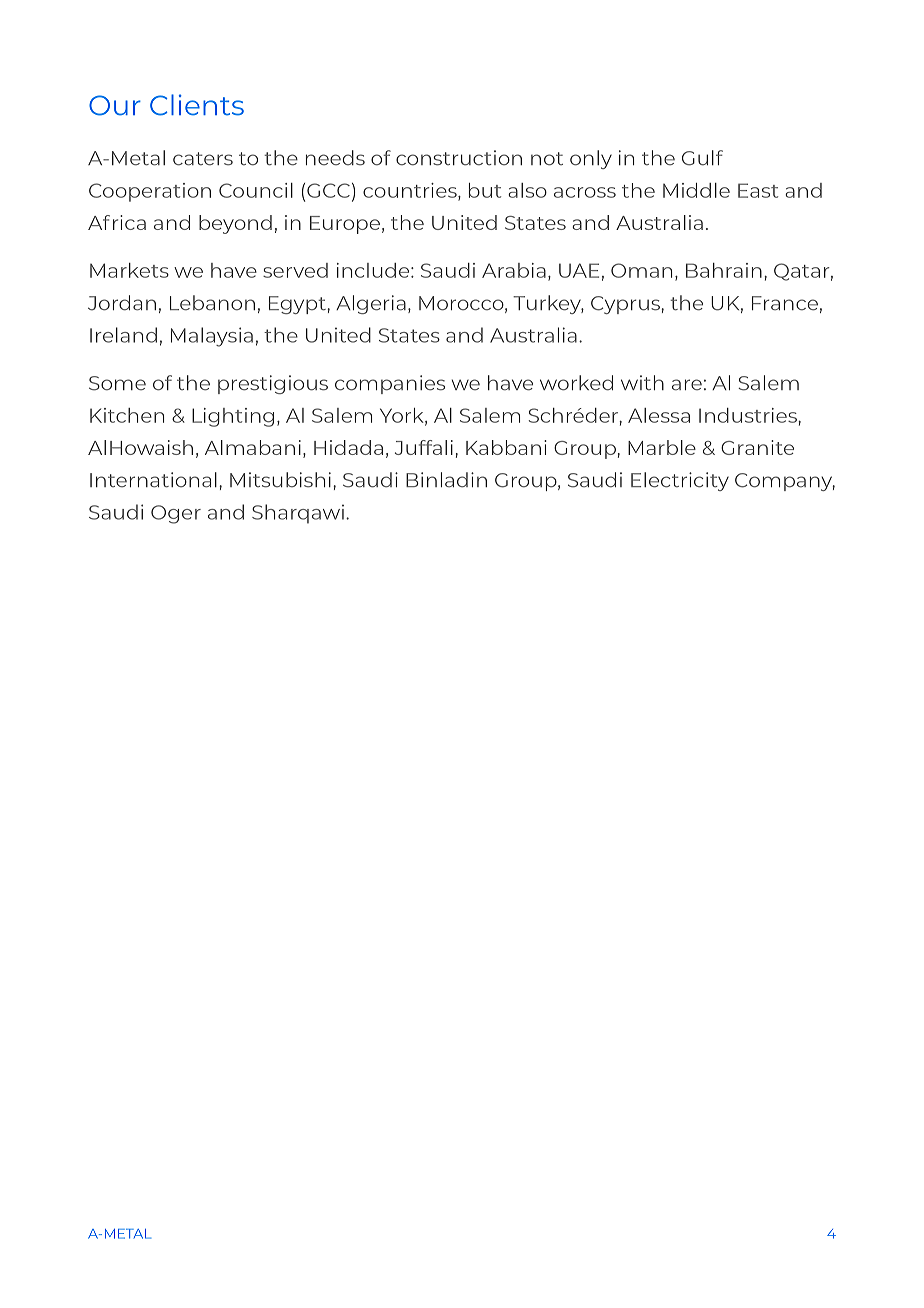 This page has height=1308, width=924. Describe the element at coordinates (153, 480) in the page. I see `International` at that location.
